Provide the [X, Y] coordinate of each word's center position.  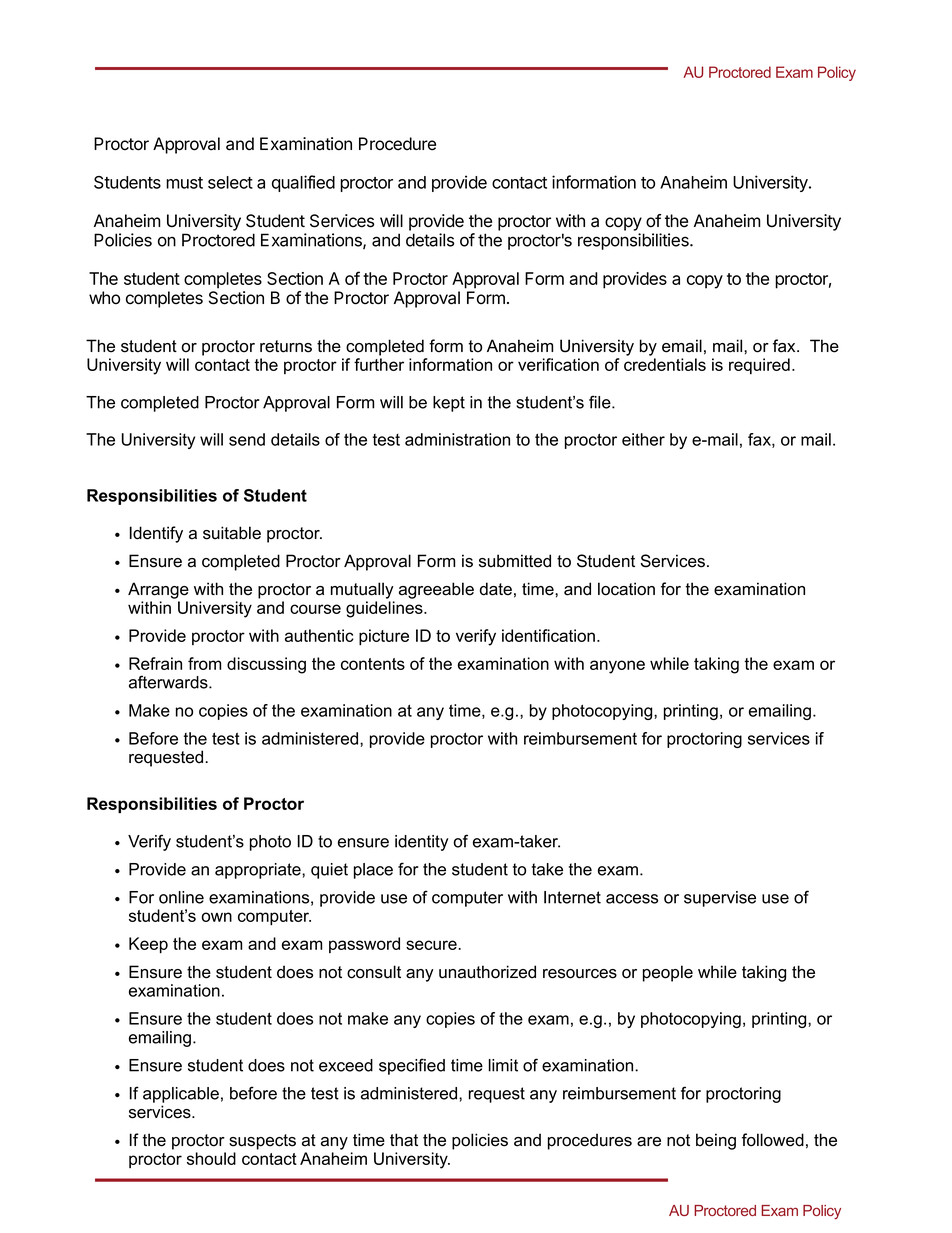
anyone [617, 667]
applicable [181, 1095]
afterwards [169, 682]
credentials [665, 364]
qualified [303, 183]
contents [373, 664]
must [184, 183]
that [404, 1140]
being [716, 1141]
